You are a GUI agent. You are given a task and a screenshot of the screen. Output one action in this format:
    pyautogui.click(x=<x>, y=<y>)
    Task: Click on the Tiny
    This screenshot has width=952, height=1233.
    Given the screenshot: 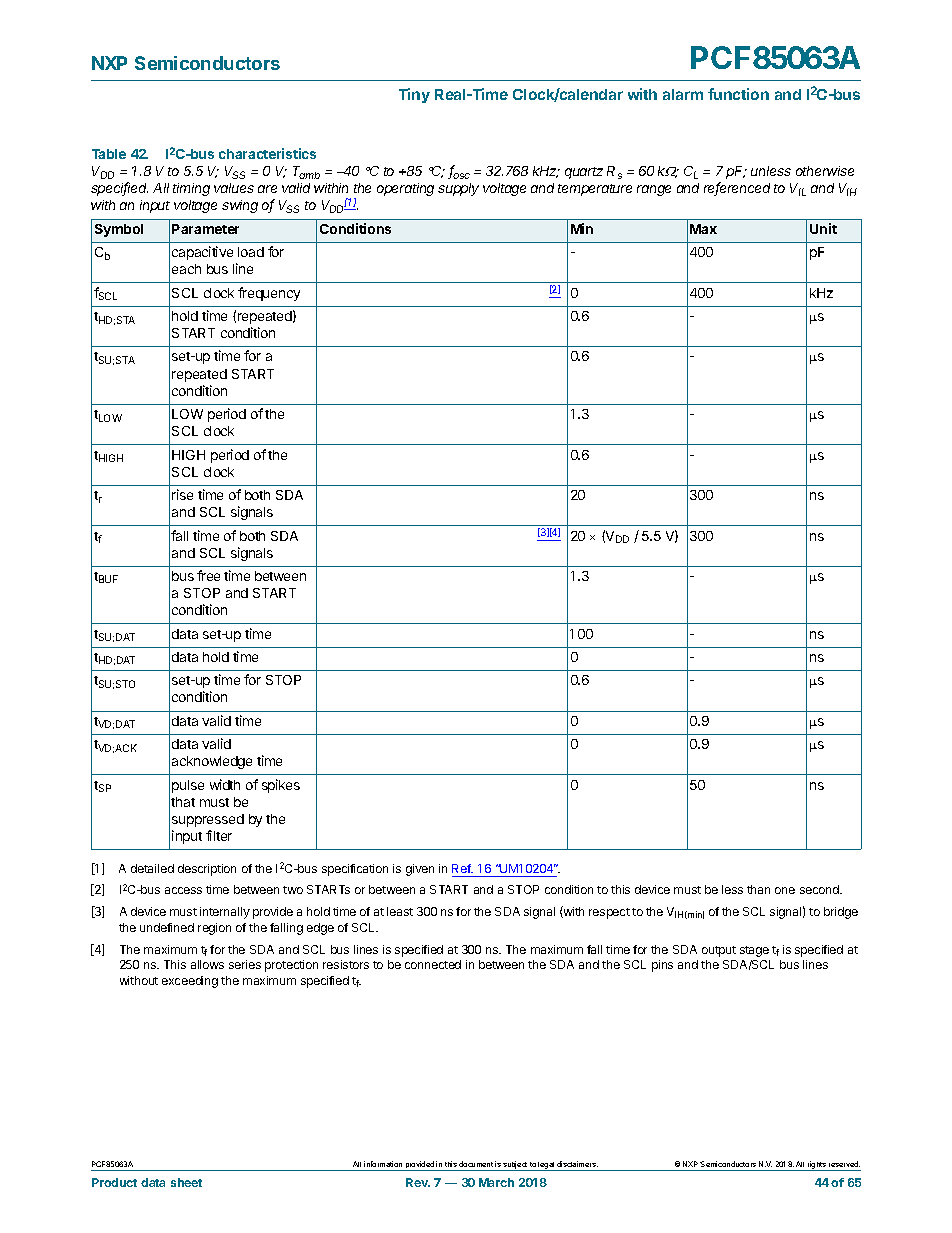 What is the action you would take?
    pyautogui.click(x=414, y=95)
